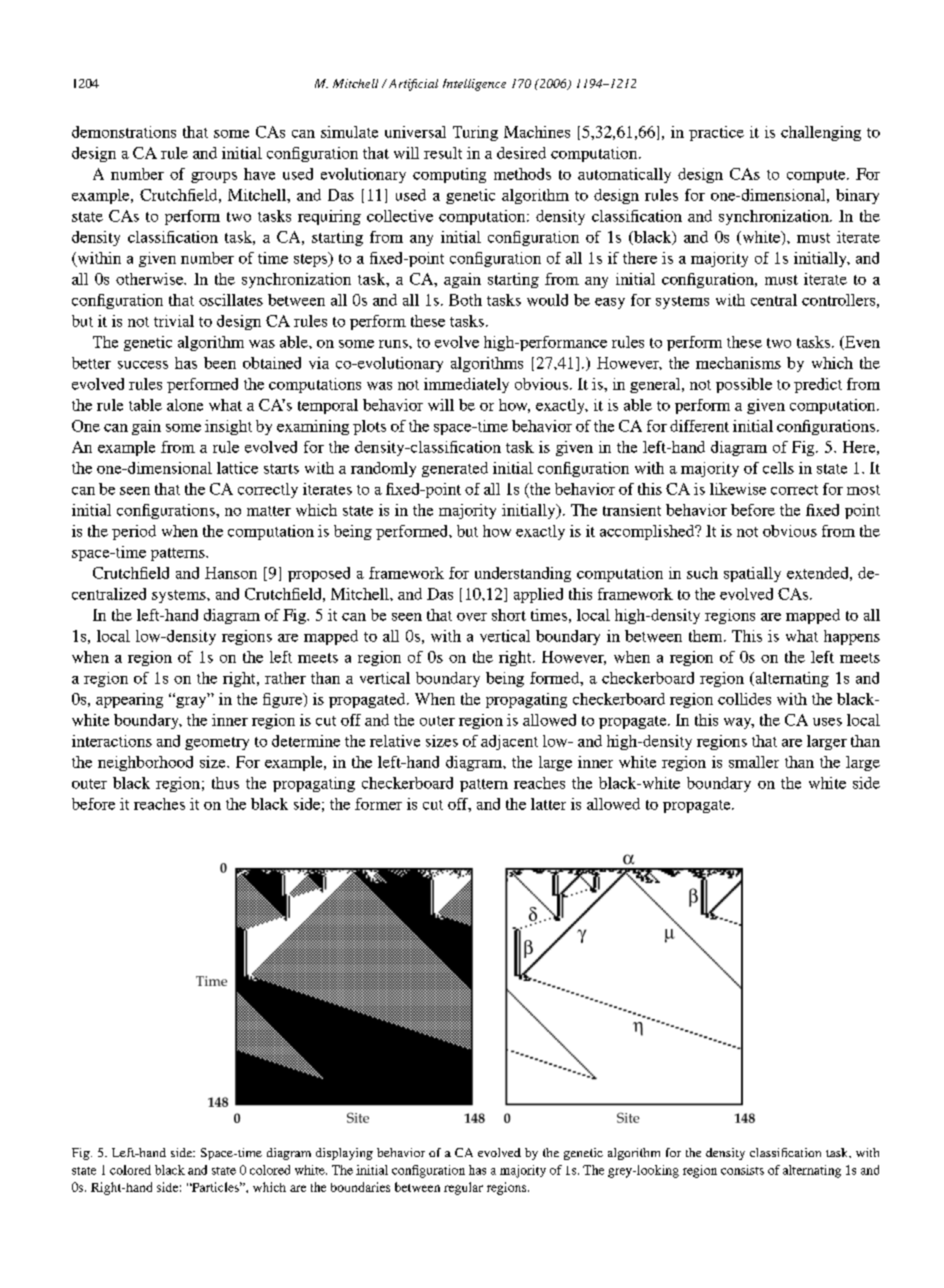 This screenshot has height=1288, width=944. Describe the element at coordinates (465, 300) in the screenshot. I see `Both` at that location.
